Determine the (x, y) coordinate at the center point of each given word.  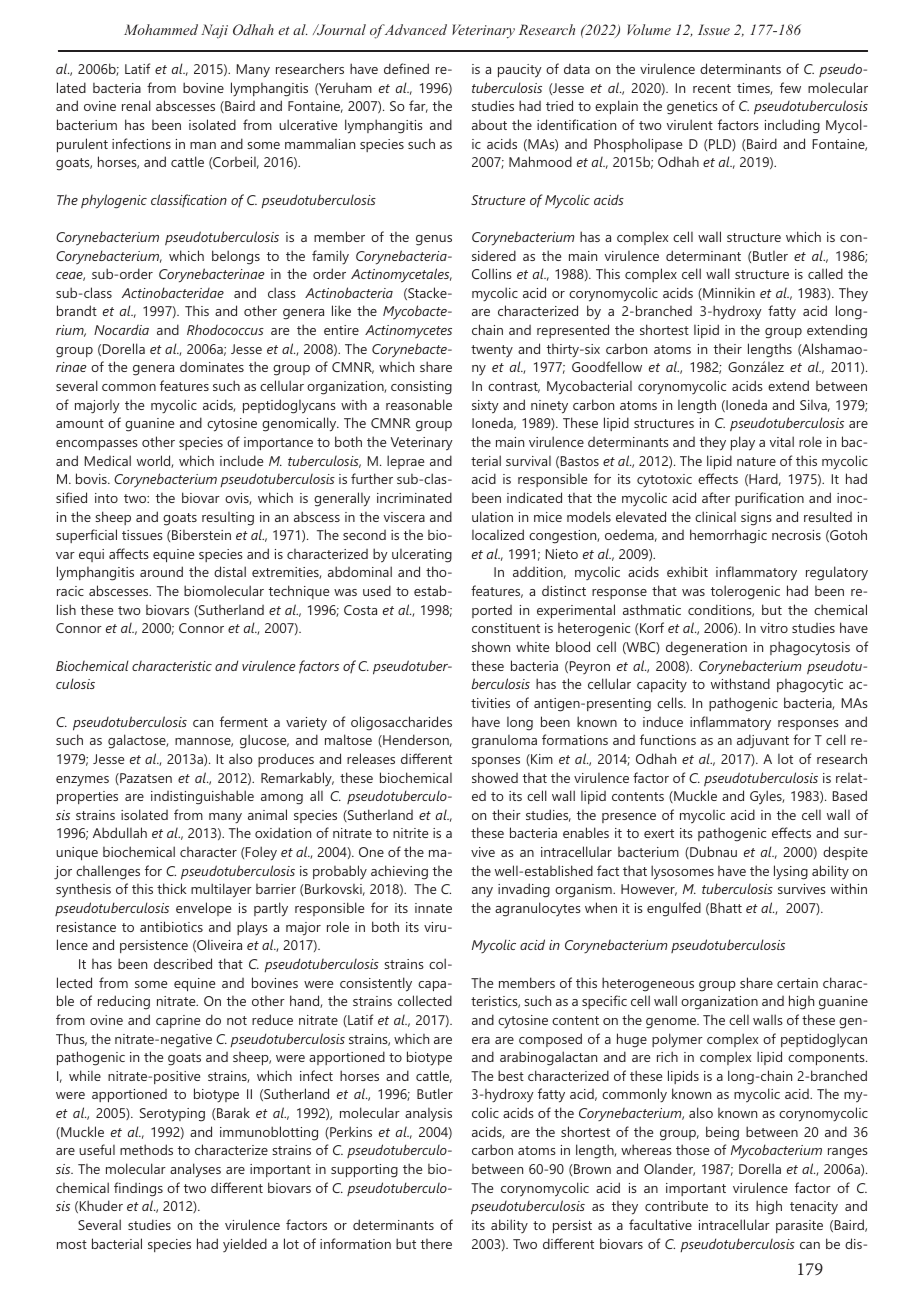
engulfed (674, 909)
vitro (774, 628)
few (790, 87)
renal (136, 105)
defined (406, 68)
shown (491, 646)
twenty (492, 351)
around (161, 571)
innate (433, 908)
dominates (212, 367)
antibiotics (171, 926)
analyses (195, 1170)
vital (782, 441)
